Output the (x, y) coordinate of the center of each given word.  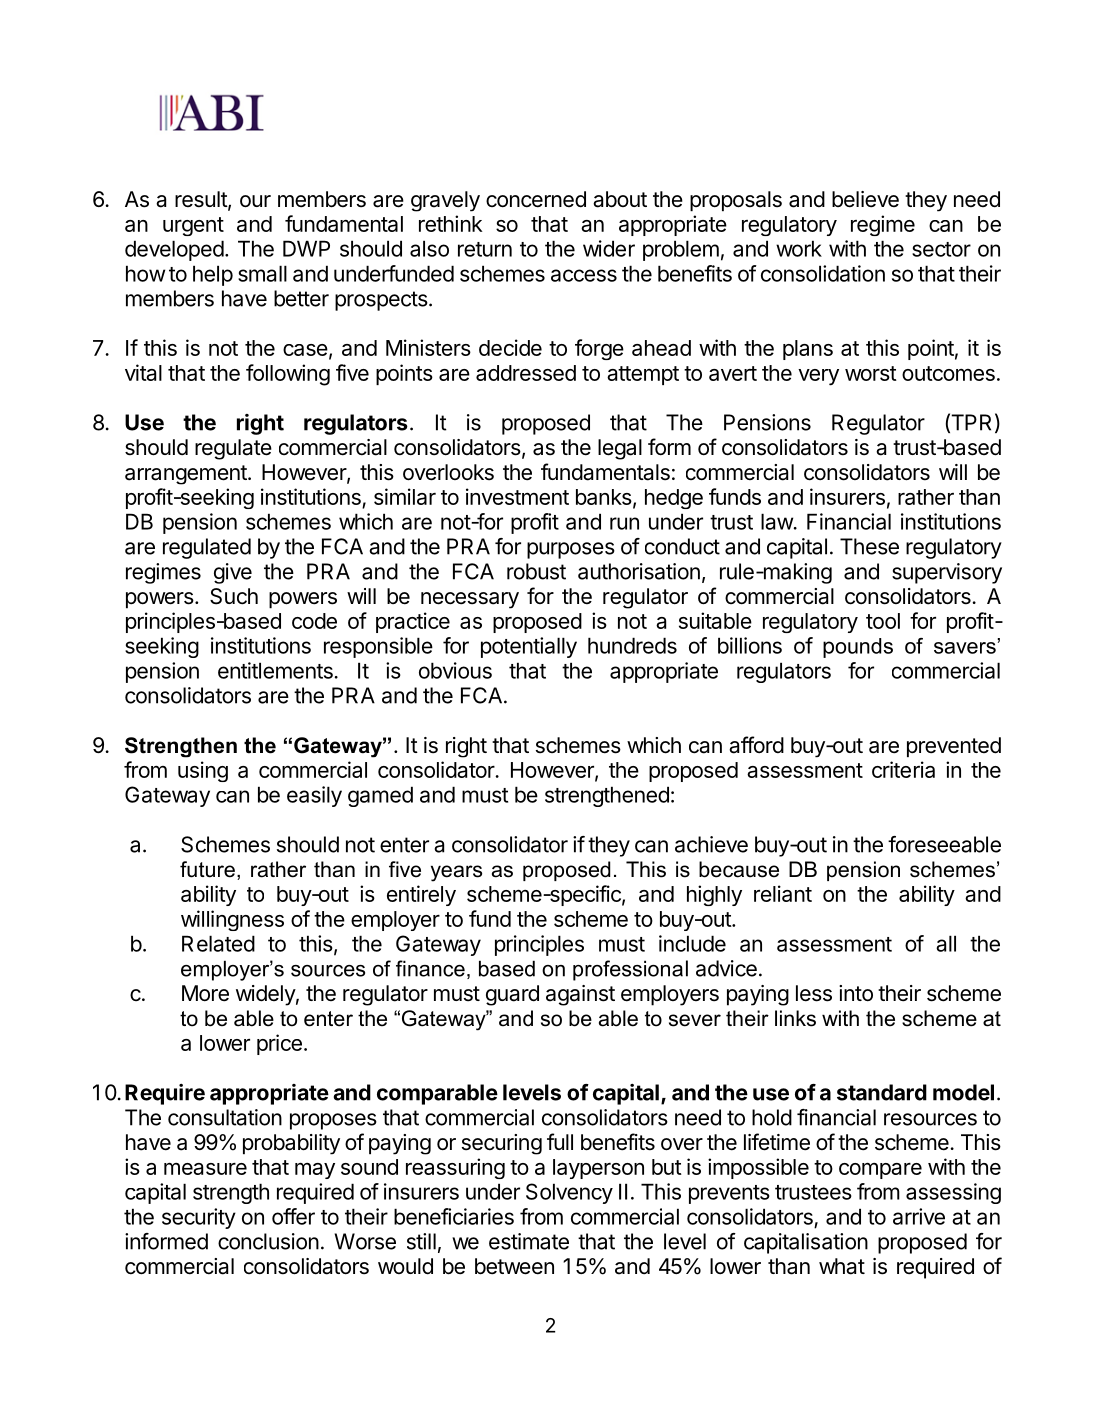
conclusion (268, 1241)
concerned (536, 199)
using (203, 771)
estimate (529, 1241)
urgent (193, 226)
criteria (903, 769)
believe (865, 199)
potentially (529, 647)
